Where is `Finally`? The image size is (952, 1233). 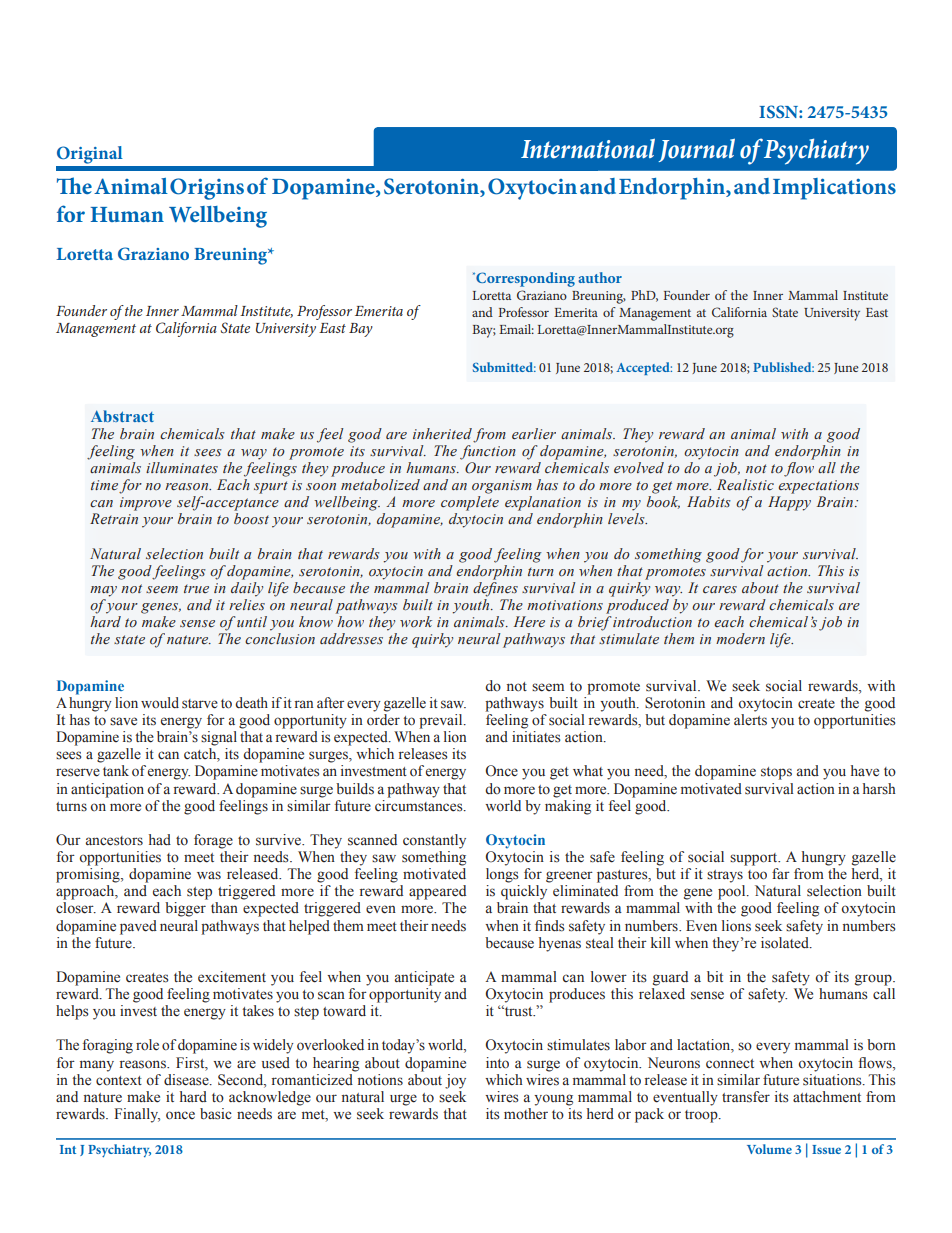 Finally is located at coordinates (137, 1115).
